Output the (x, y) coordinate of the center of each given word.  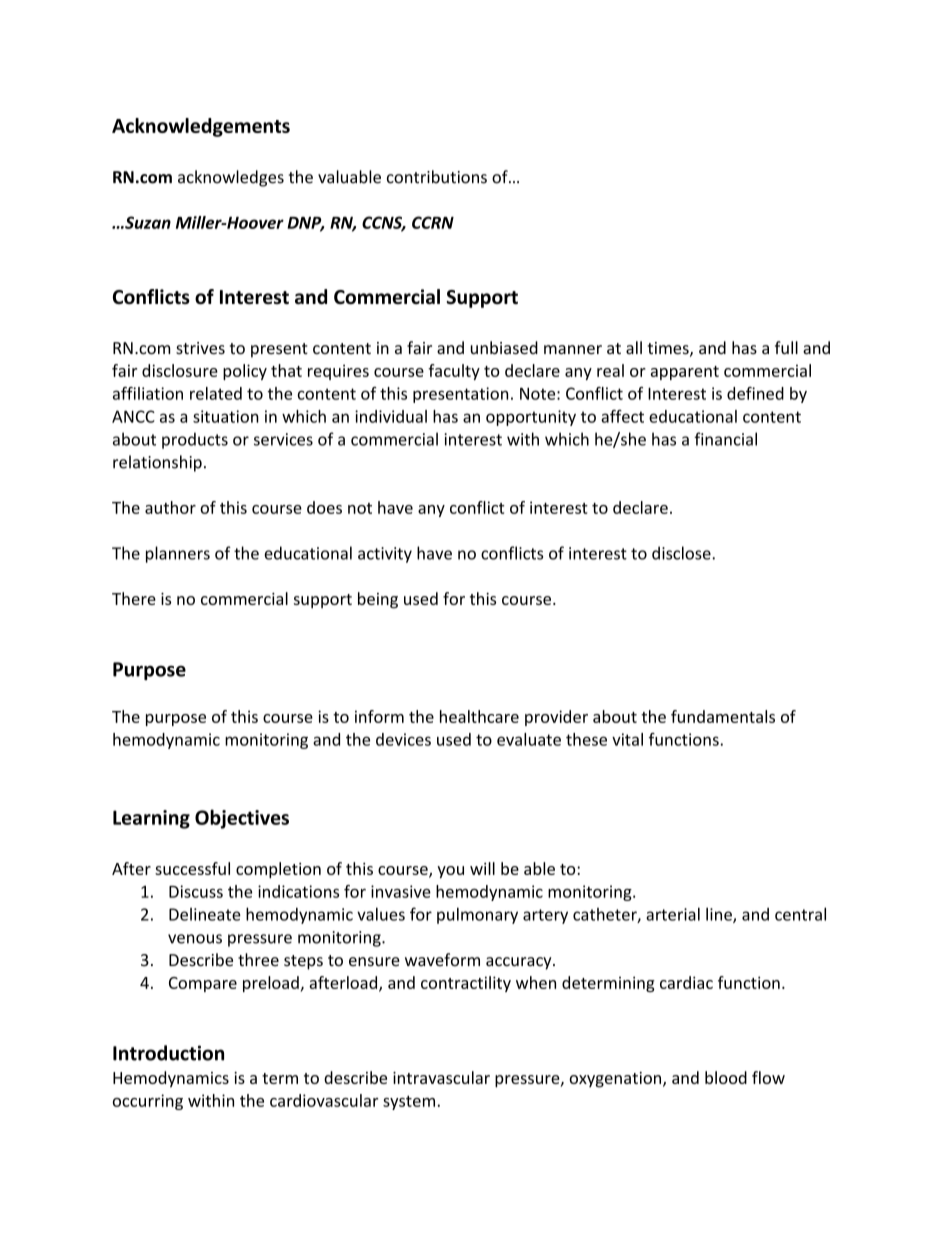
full (786, 347)
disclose (682, 553)
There (134, 598)
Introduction (168, 1053)
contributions (437, 177)
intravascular (441, 1077)
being (378, 600)
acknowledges (231, 178)
